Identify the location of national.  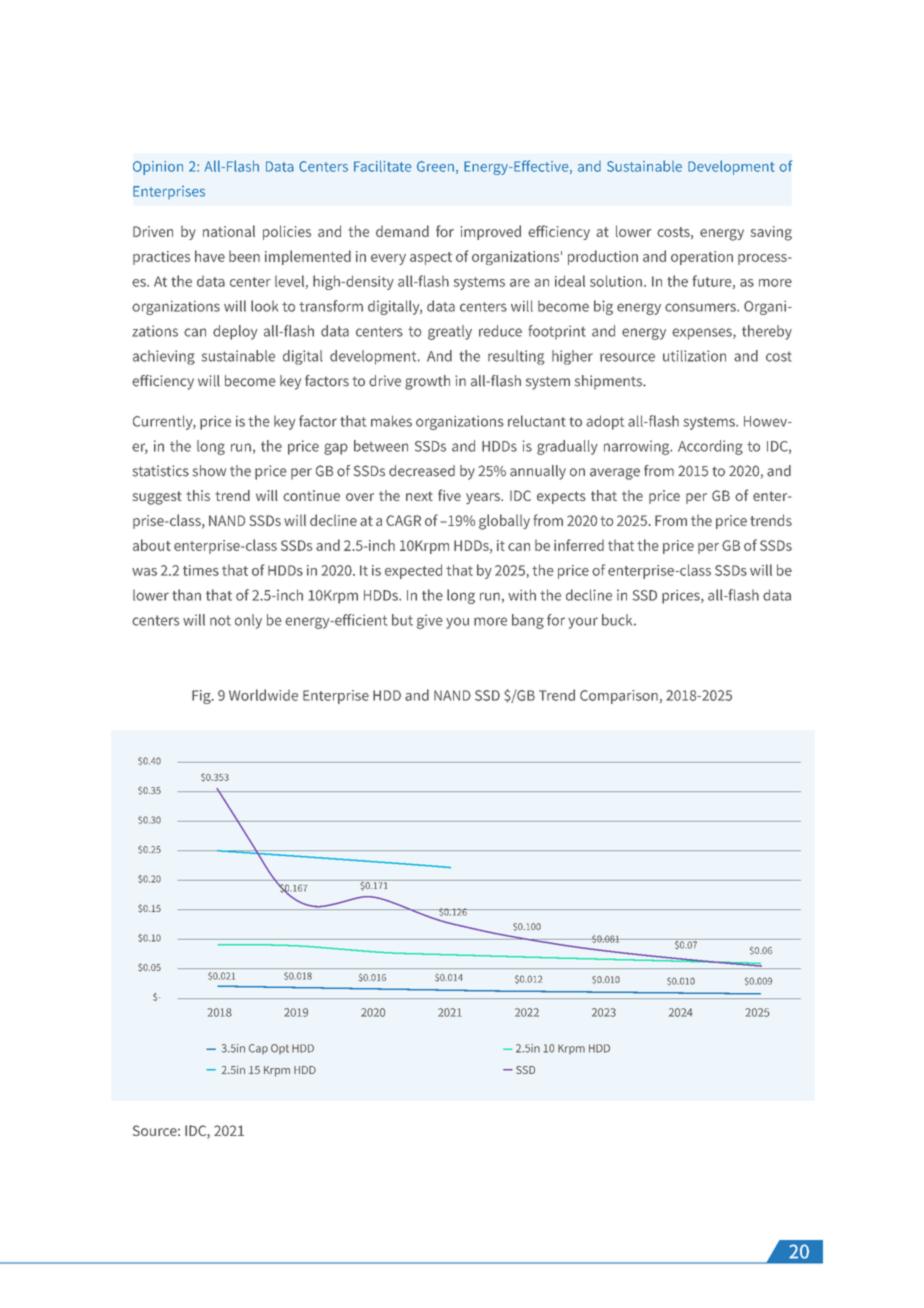
(229, 231).
